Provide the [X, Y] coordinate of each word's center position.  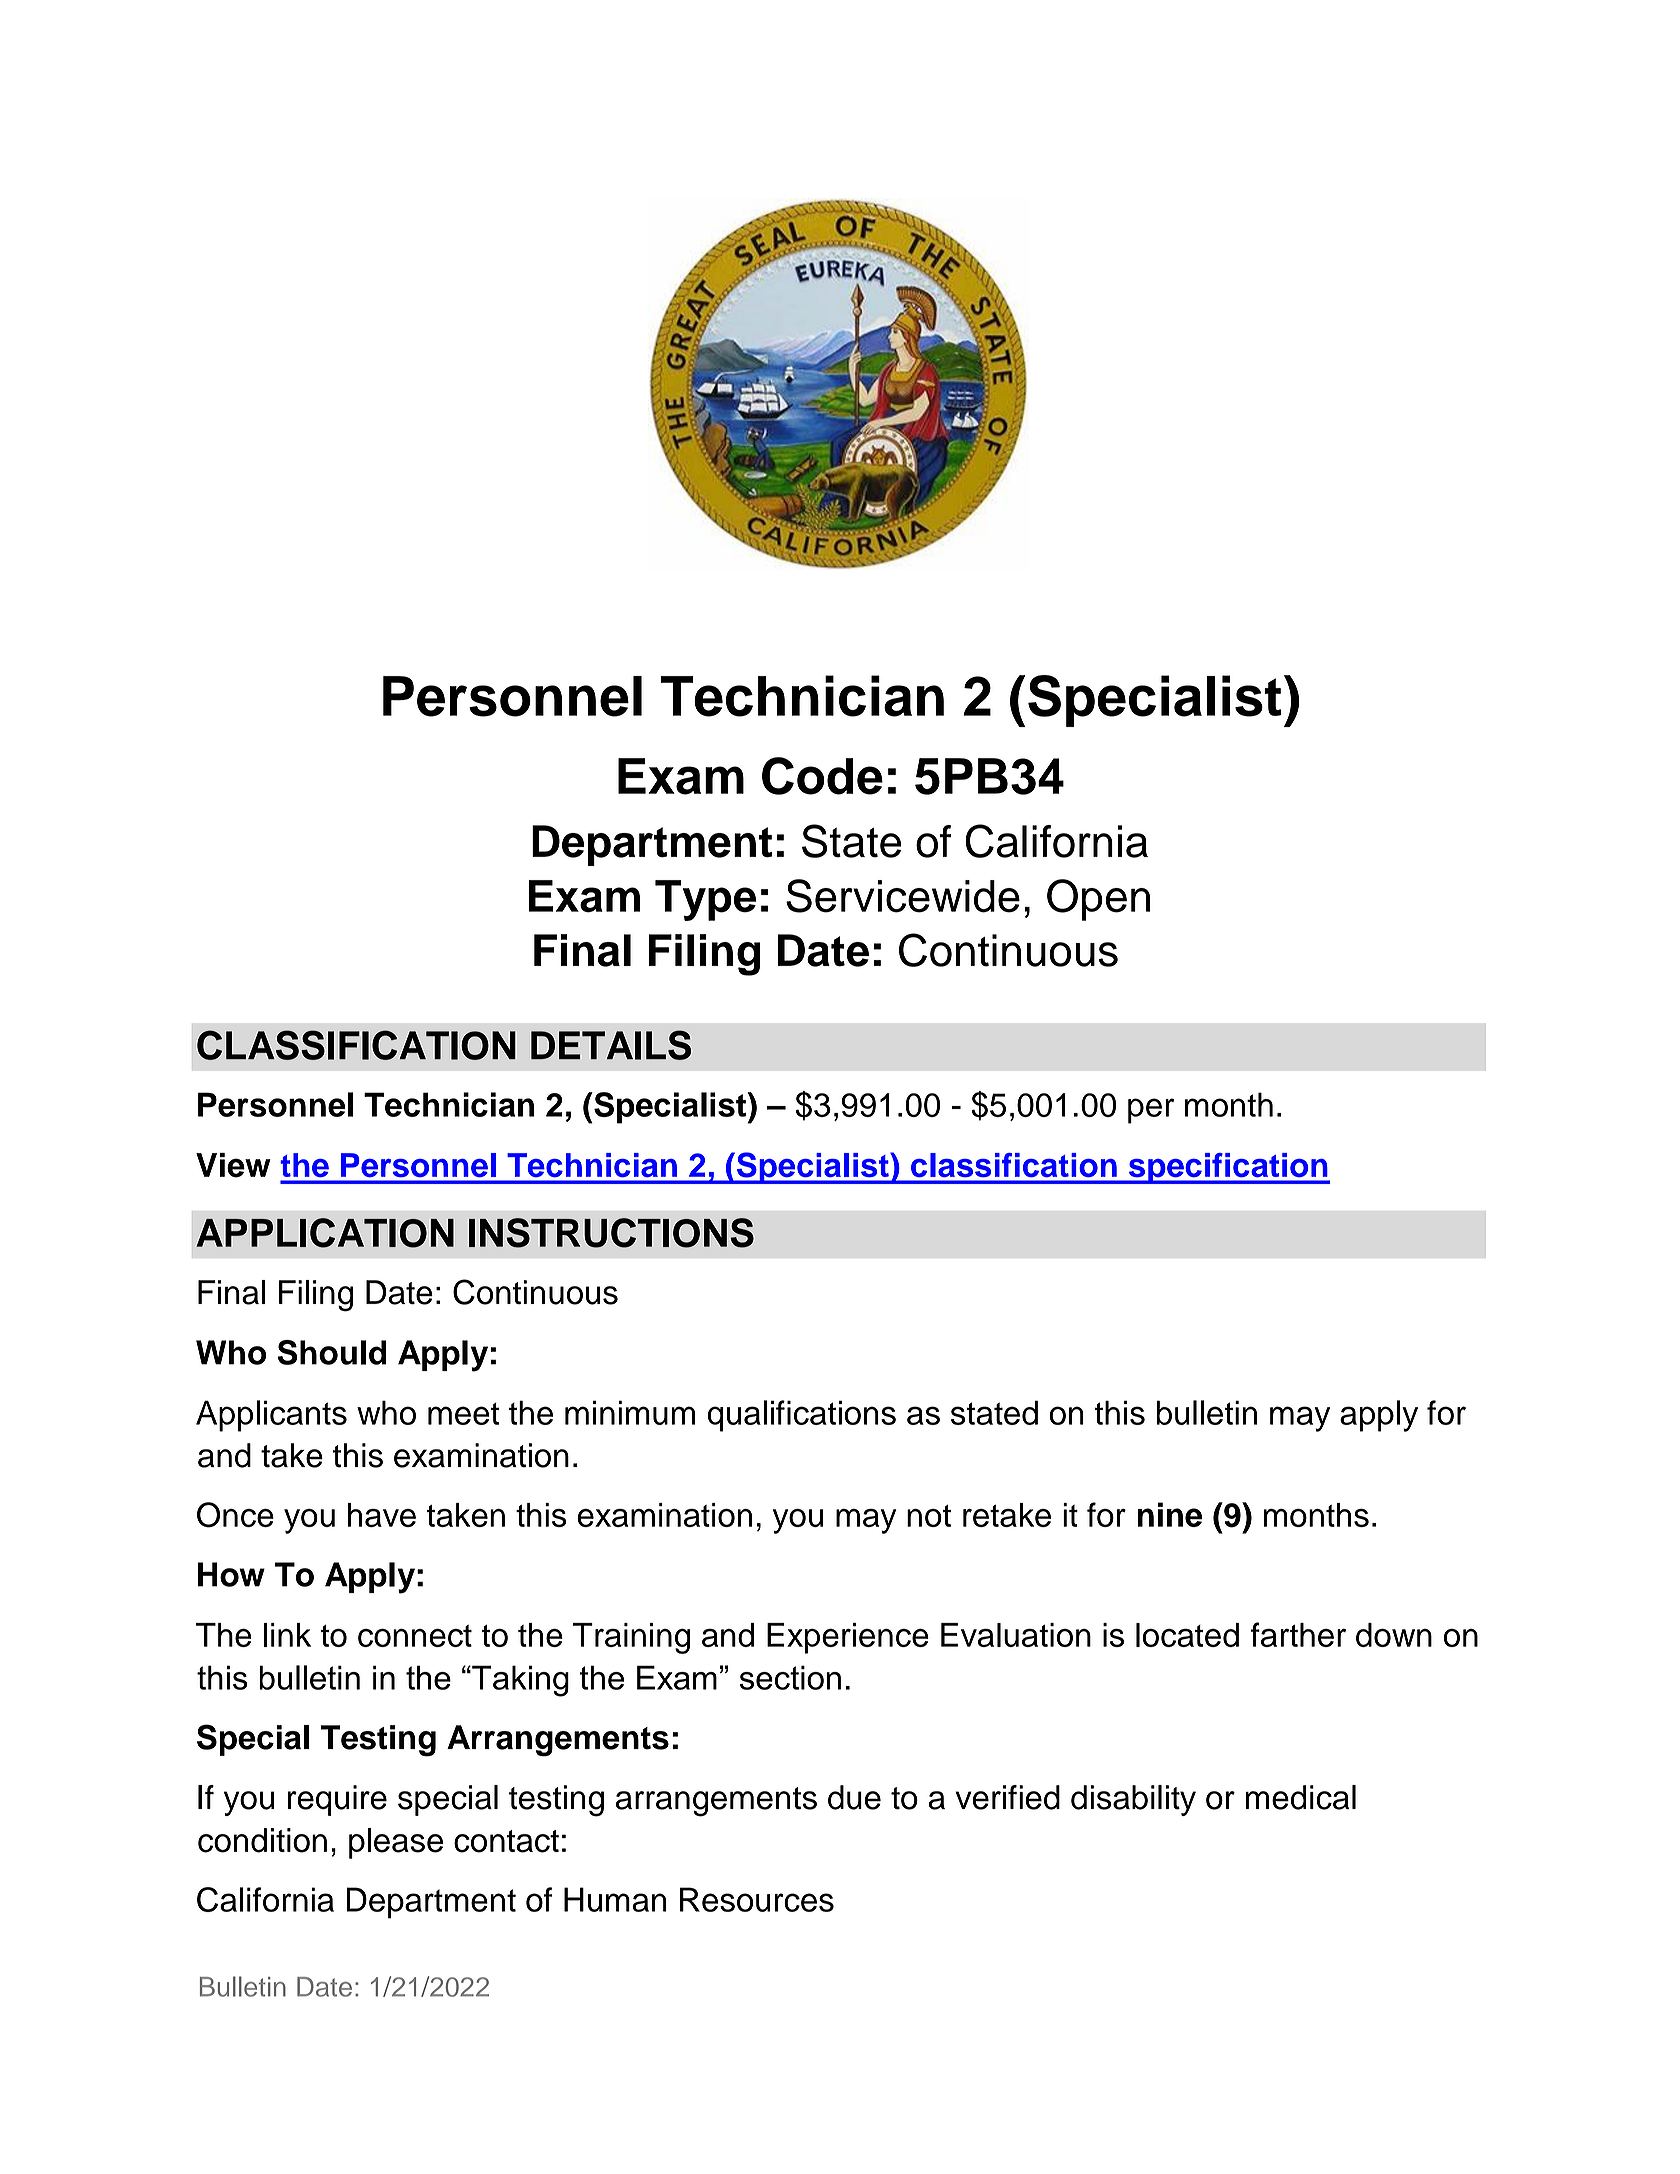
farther [1298, 1634]
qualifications [802, 1416]
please [396, 1843]
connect [415, 1636]
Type [705, 900]
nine [1169, 1514]
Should [331, 1352]
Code [822, 776]
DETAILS [611, 1045]
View [233, 1165]
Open [1098, 900]
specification [1228, 1168]
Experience [848, 1638]
